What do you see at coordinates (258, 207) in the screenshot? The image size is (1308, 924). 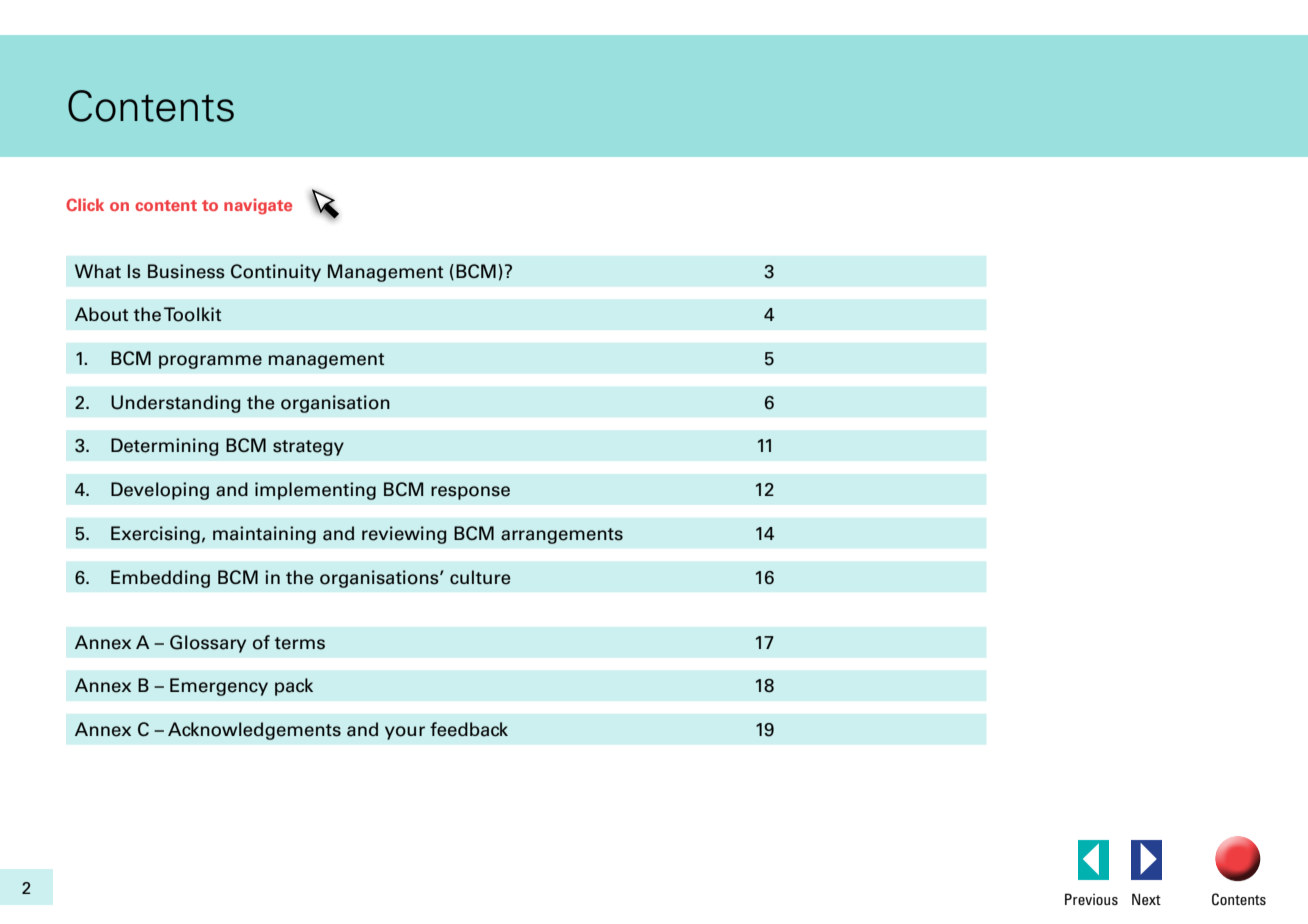 I see `navigate` at bounding box center [258, 207].
